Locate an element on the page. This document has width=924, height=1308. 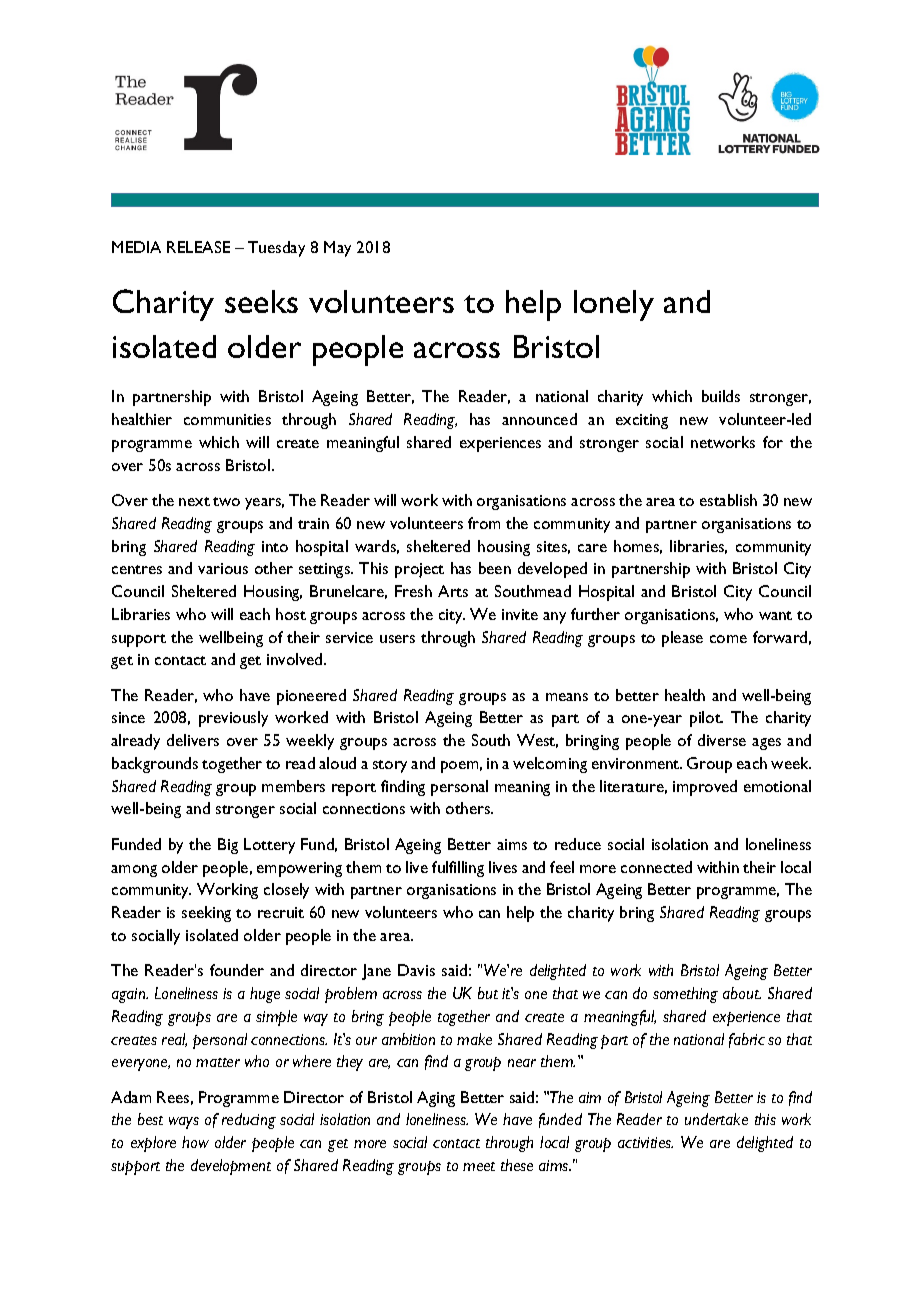
pilot is located at coordinates (706, 719).
